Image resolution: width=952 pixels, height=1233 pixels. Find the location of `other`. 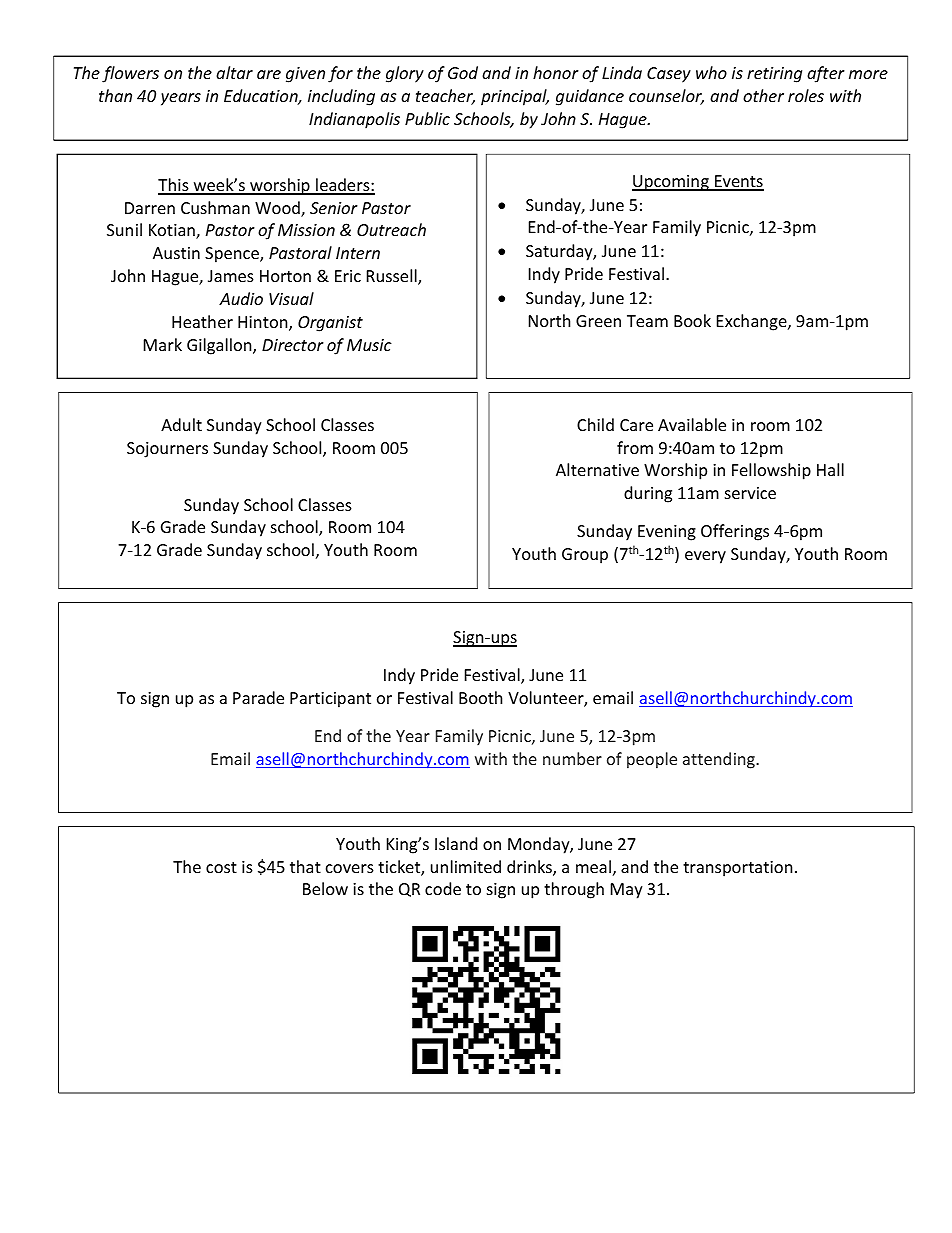

other is located at coordinates (763, 95).
